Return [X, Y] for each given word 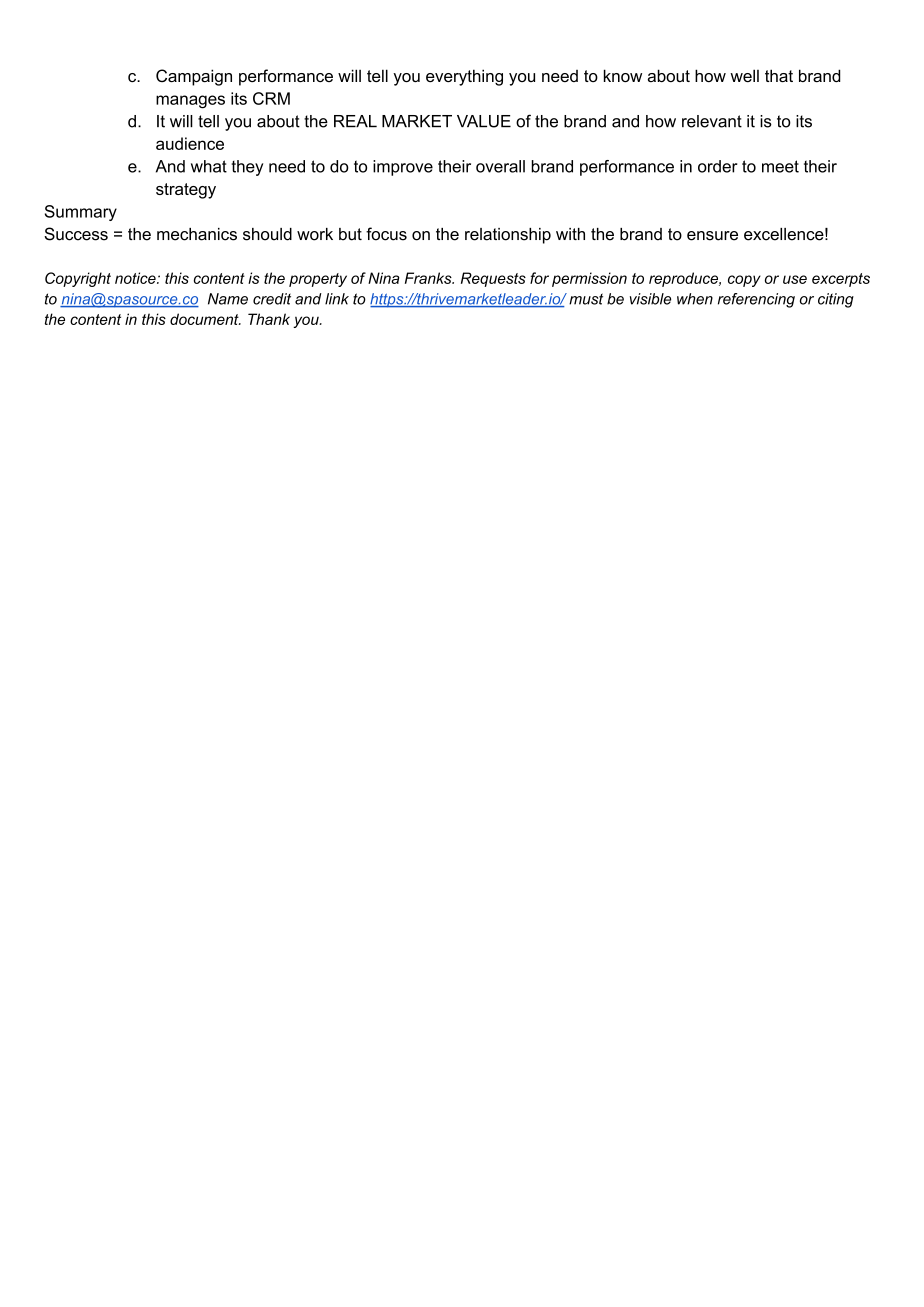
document [205, 319]
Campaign [194, 77]
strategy [186, 191]
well [744, 75]
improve [403, 168]
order [718, 166]
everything [464, 77]
